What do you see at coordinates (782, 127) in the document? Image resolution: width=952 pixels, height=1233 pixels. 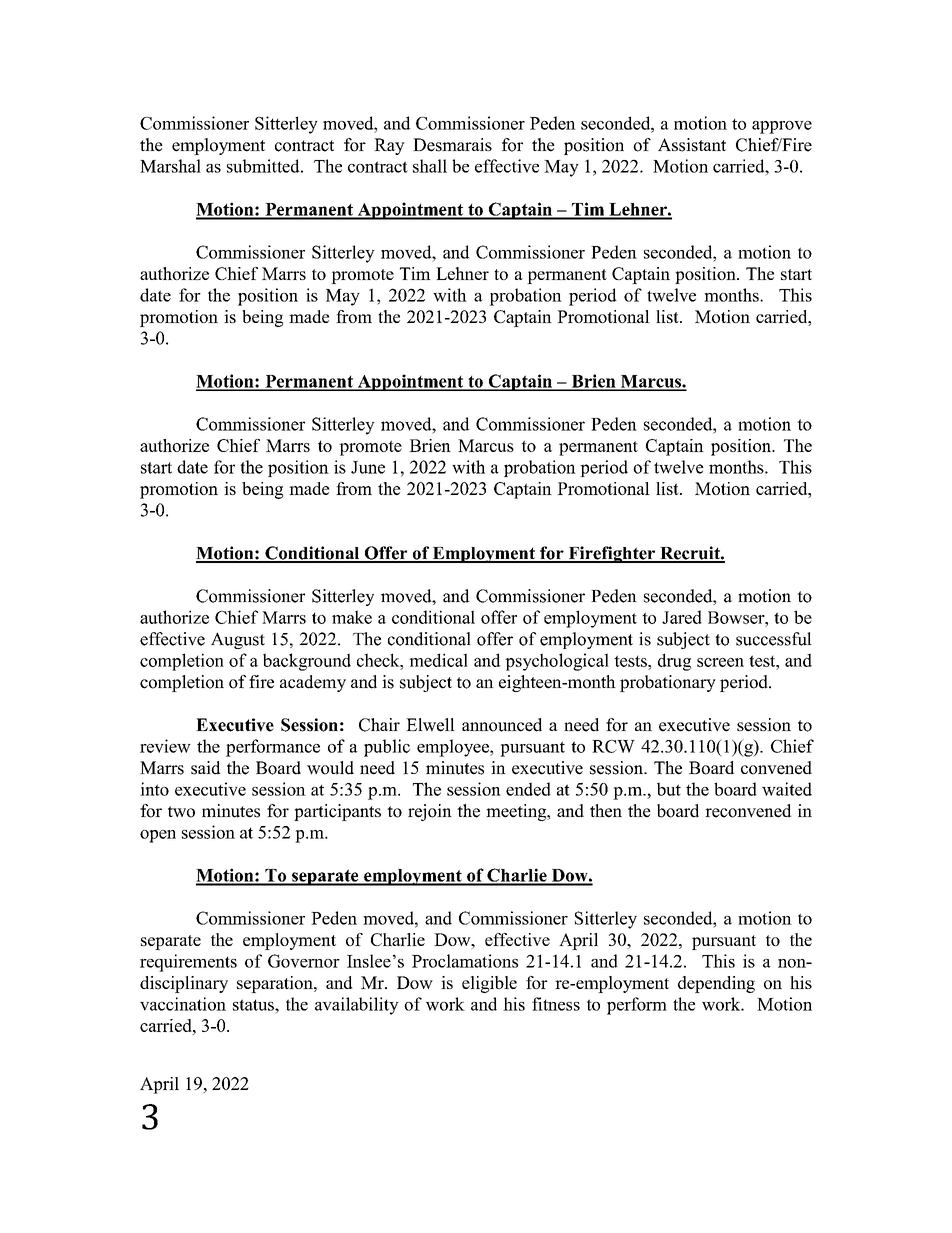 I see `approve` at bounding box center [782, 127].
